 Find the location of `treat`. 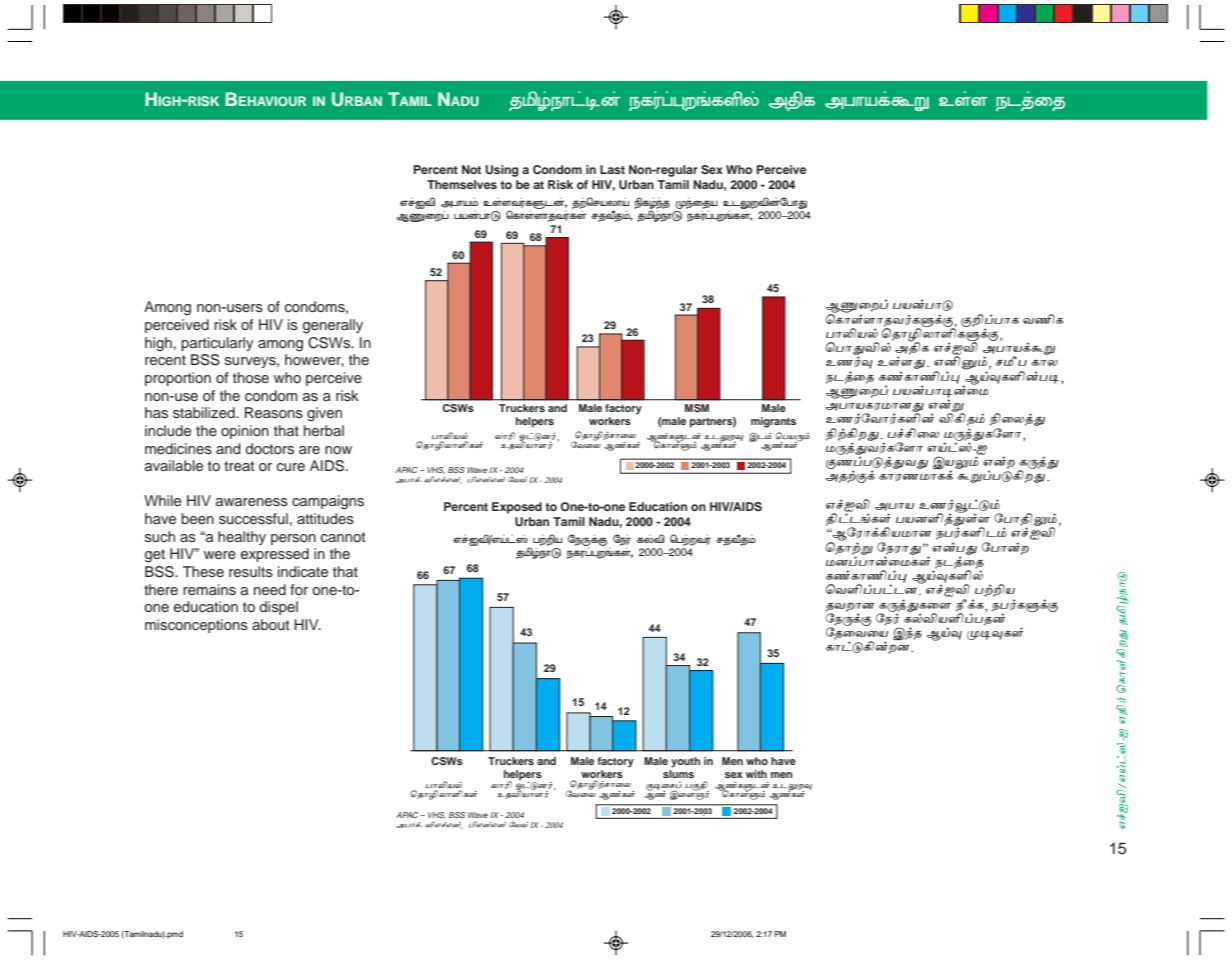

treat is located at coordinates (239, 466).
